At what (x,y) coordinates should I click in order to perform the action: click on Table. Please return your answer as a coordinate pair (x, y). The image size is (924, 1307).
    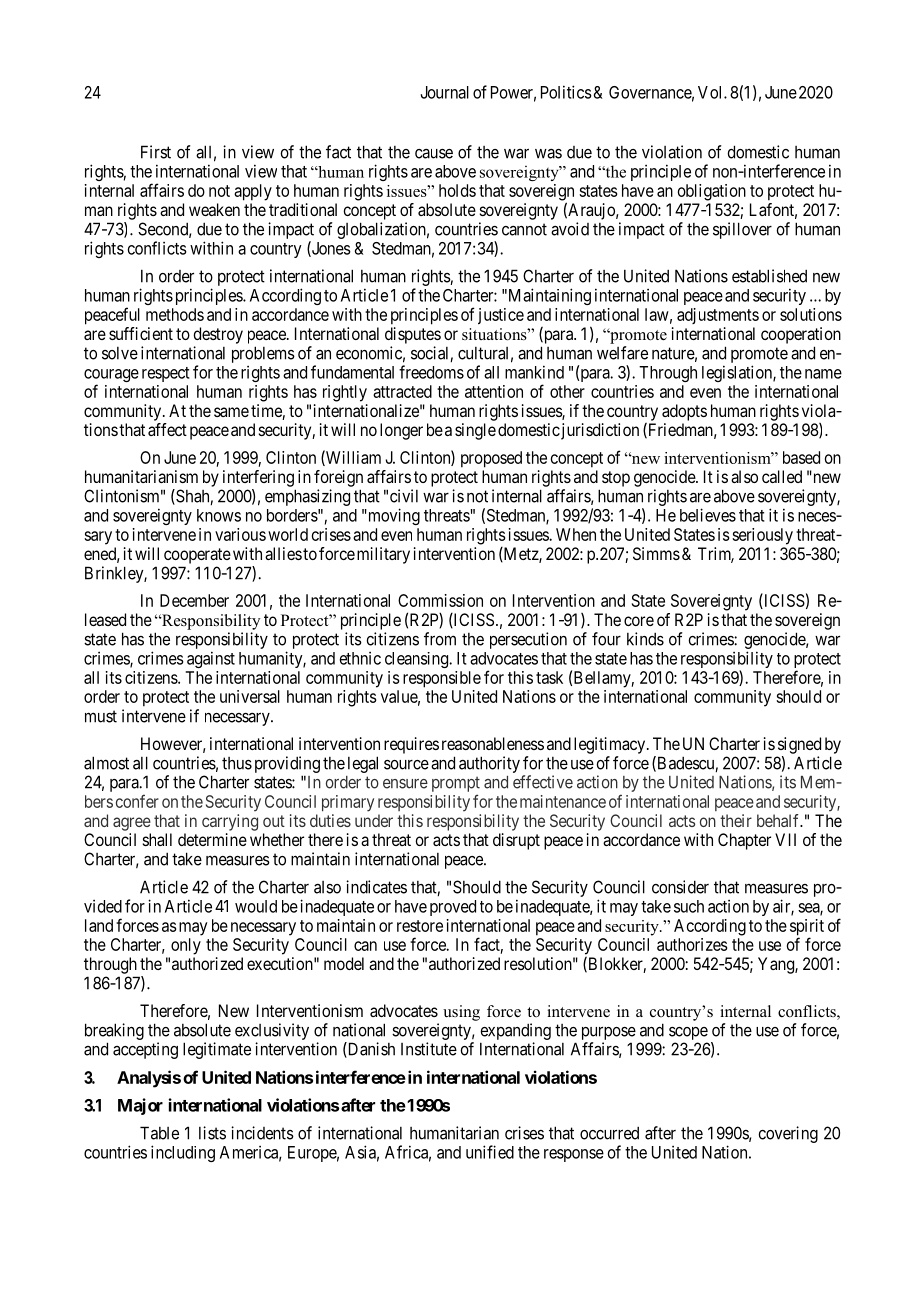
    Looking at the image, I should click on (159, 1133).
